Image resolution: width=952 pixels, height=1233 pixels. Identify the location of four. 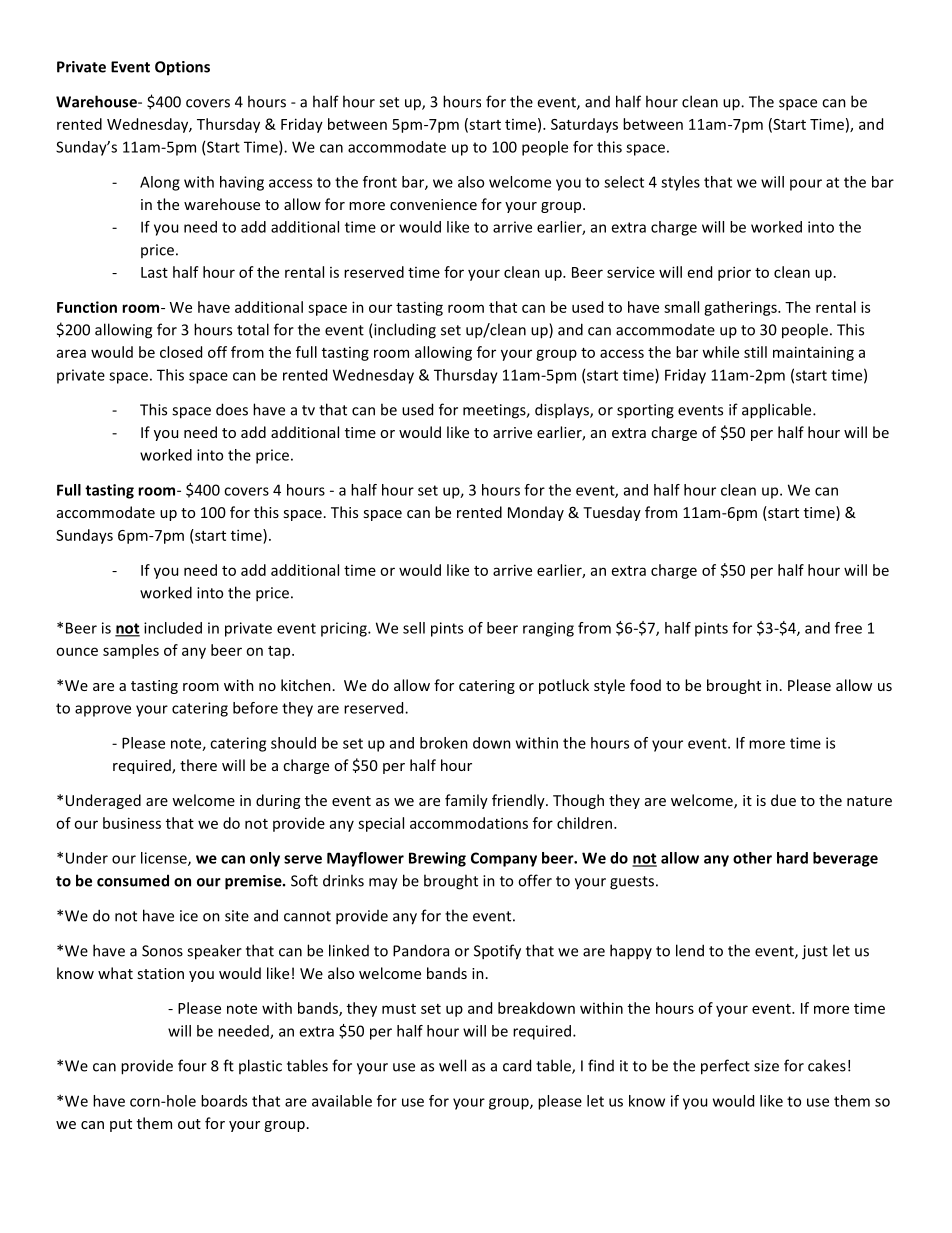
(192, 1065).
